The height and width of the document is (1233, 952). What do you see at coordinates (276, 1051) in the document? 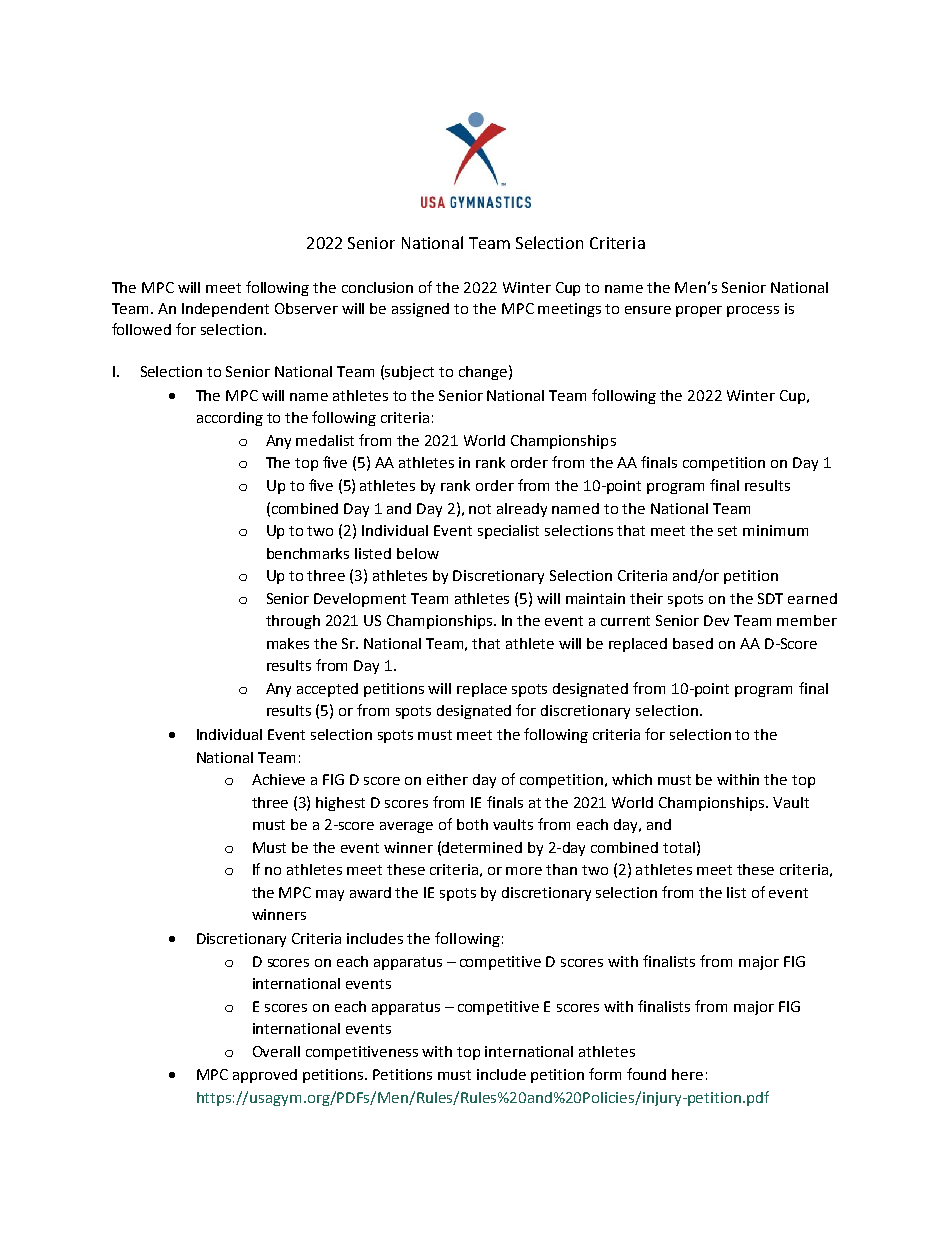
I see `Overall` at bounding box center [276, 1051].
